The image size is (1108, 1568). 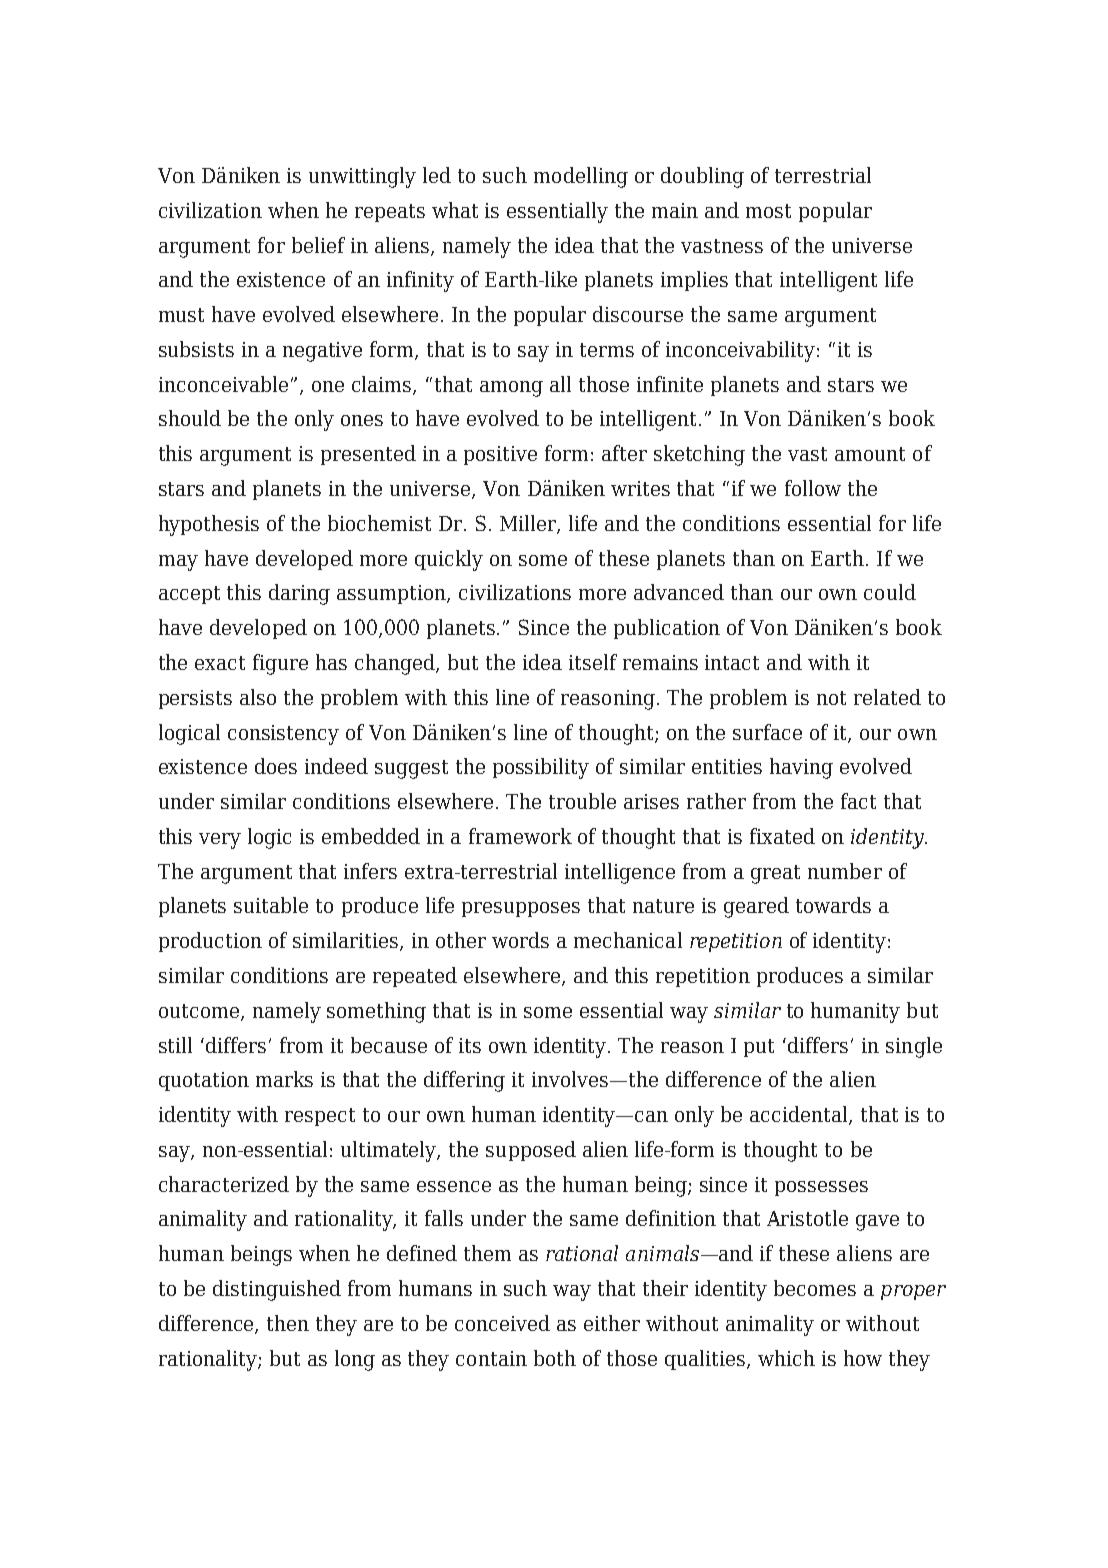 What do you see at coordinates (890, 592) in the screenshot?
I see `could` at bounding box center [890, 592].
